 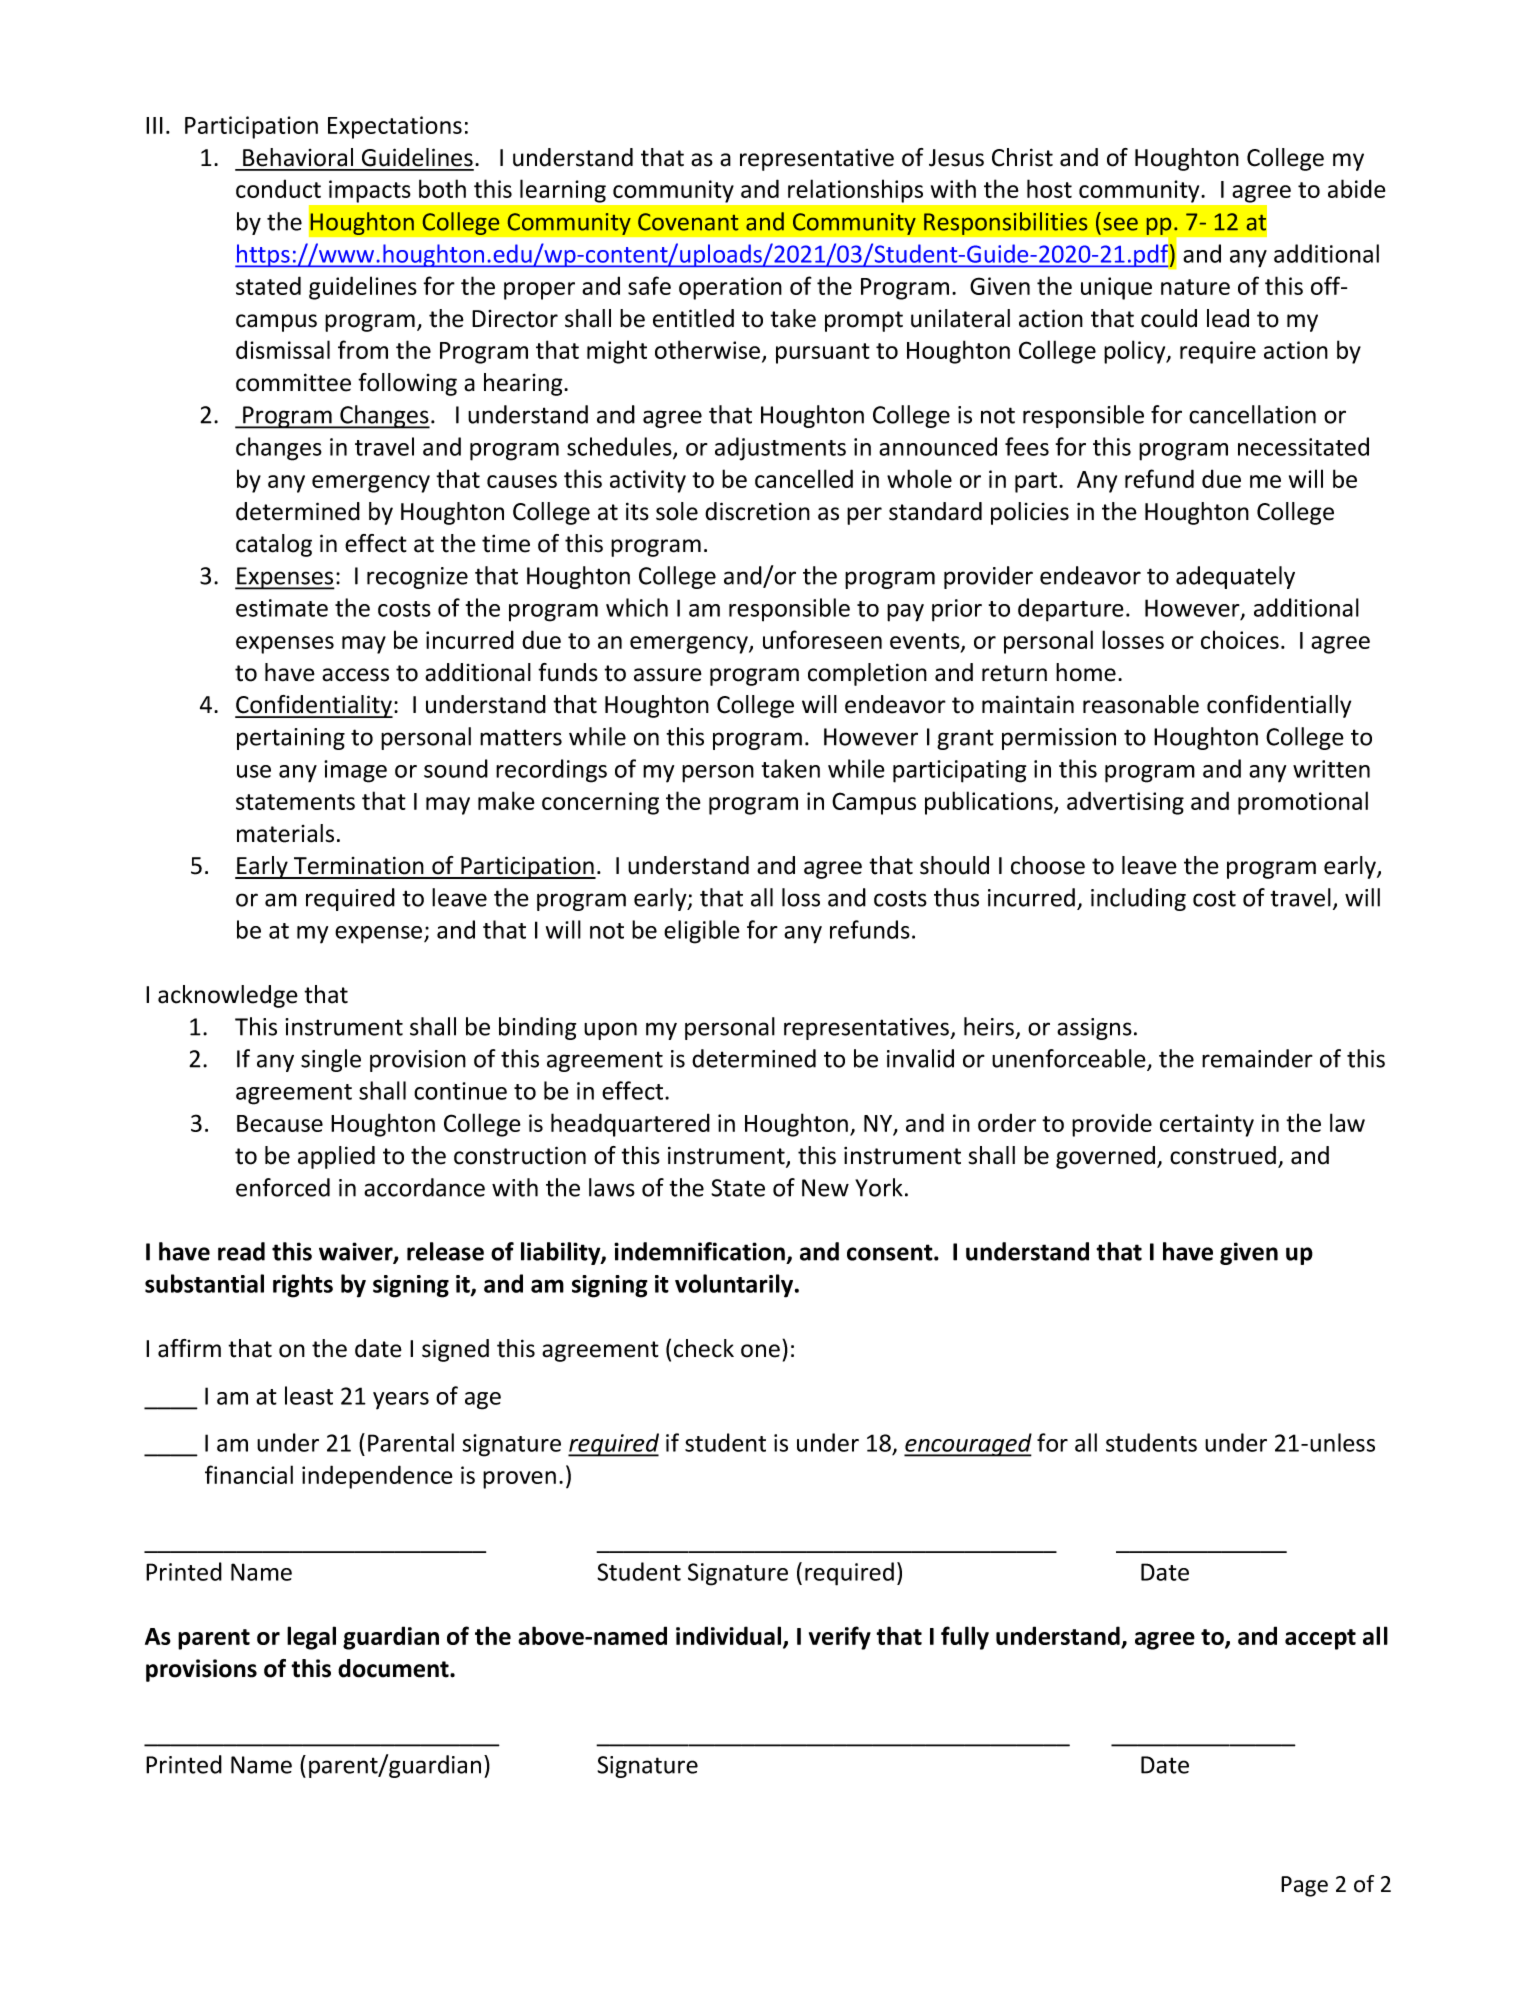 I want to click on rights, so click(x=303, y=1286).
